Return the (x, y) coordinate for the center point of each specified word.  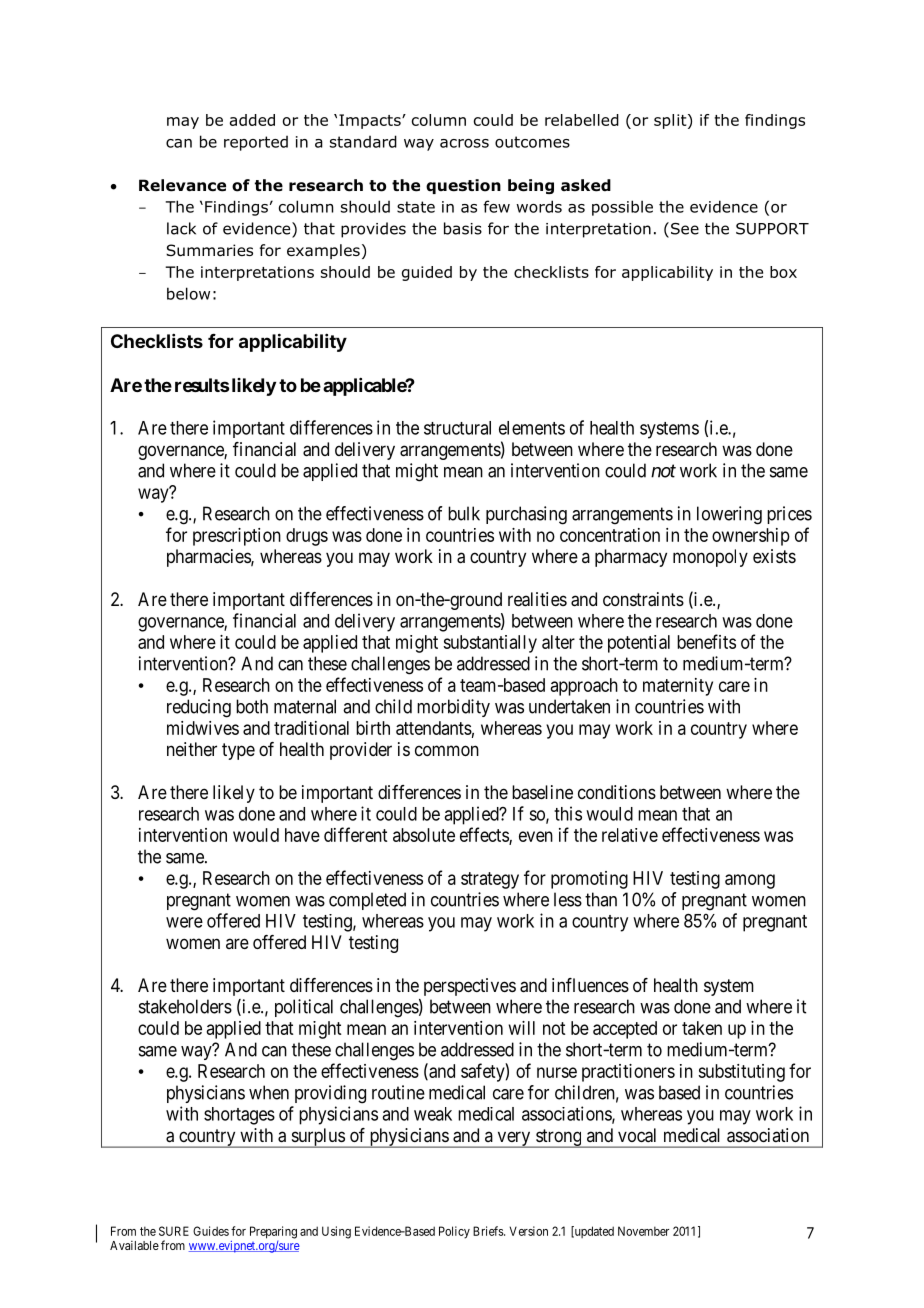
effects (485, 835)
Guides (211, 1231)
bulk (464, 513)
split (671, 121)
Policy (454, 1232)
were (184, 922)
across (464, 143)
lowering (729, 515)
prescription (237, 537)
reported (256, 143)
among (750, 881)
